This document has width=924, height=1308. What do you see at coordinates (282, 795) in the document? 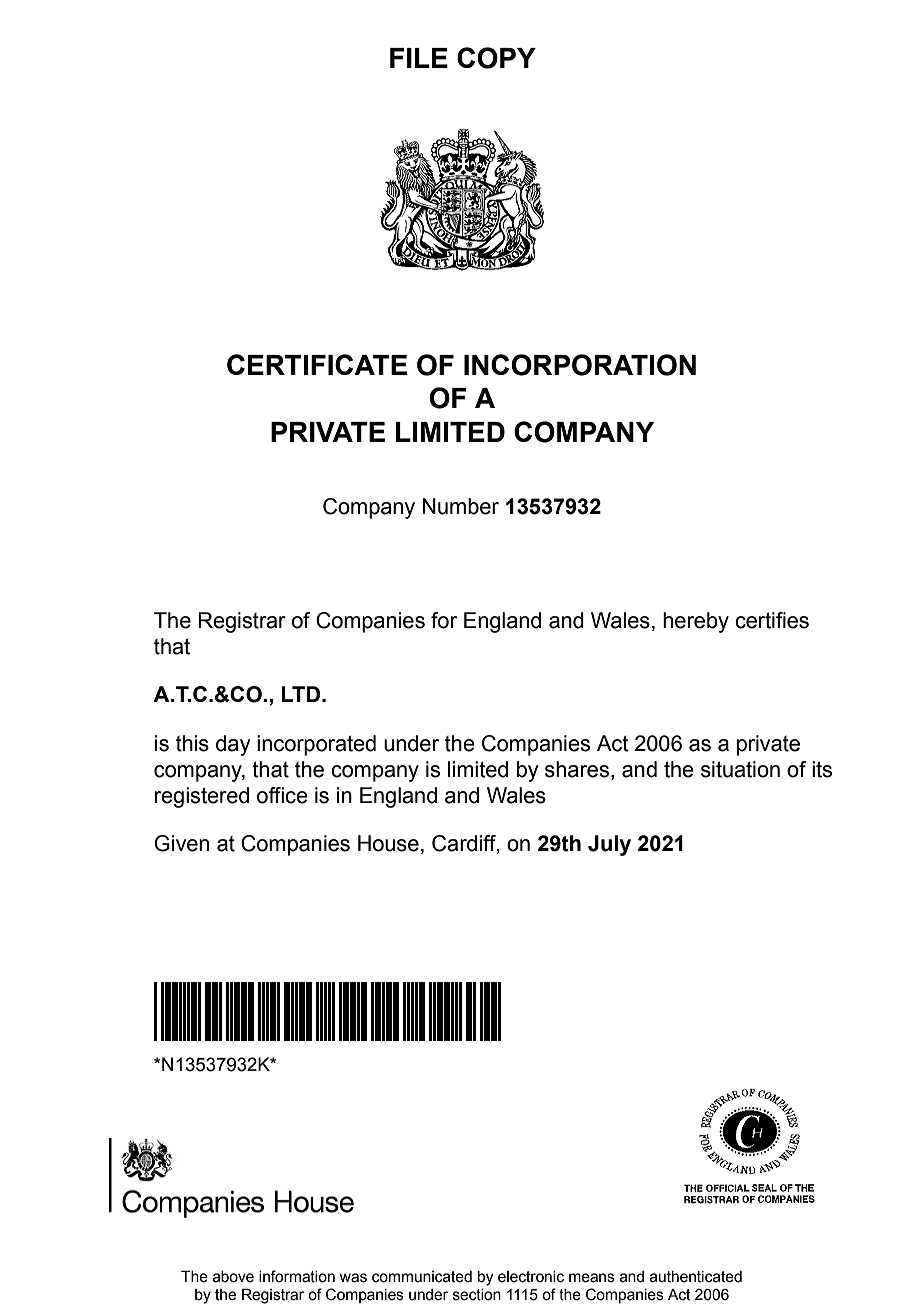
I see `office` at bounding box center [282, 795].
